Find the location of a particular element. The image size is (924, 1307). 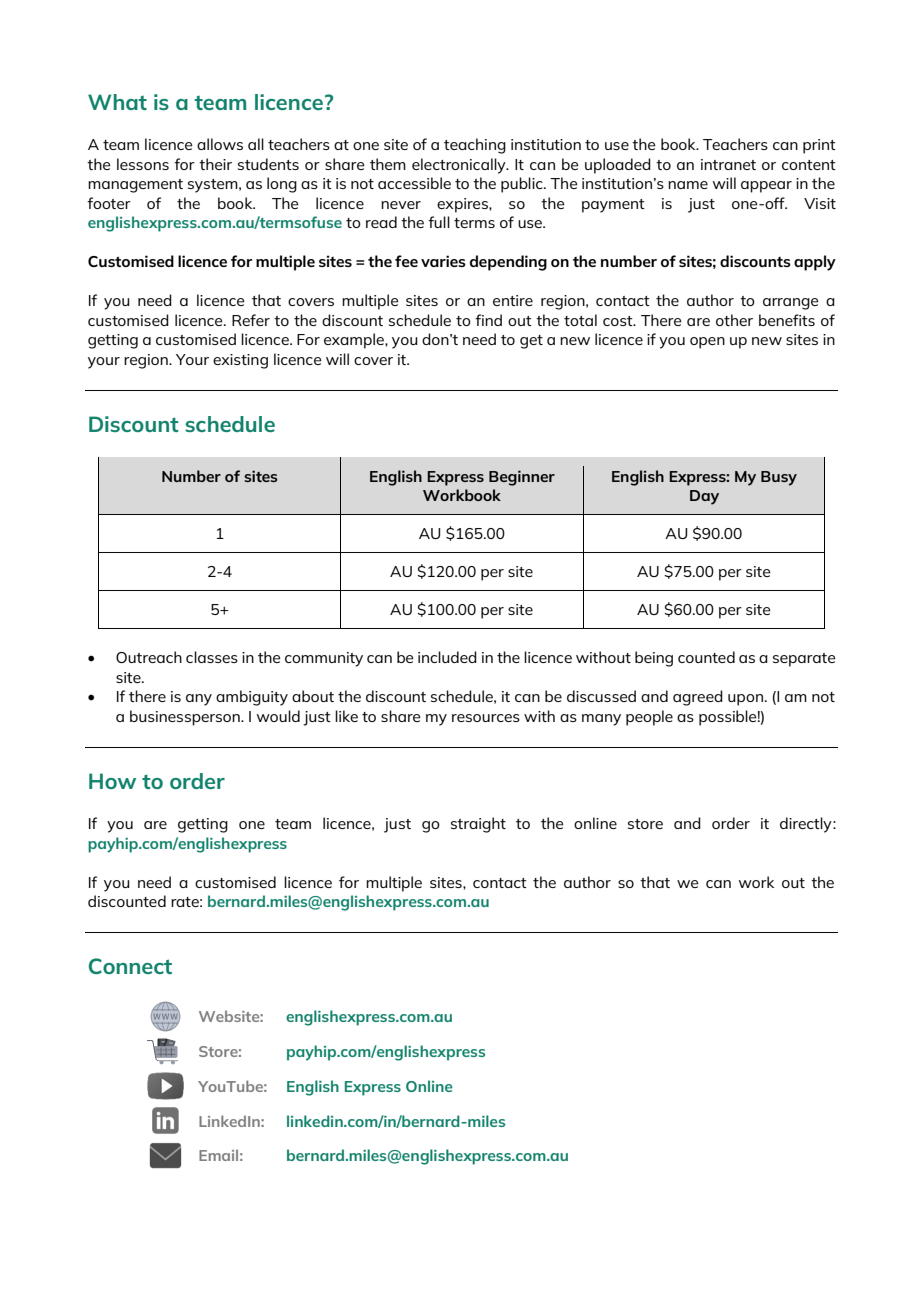

allows is located at coordinates (220, 144).
